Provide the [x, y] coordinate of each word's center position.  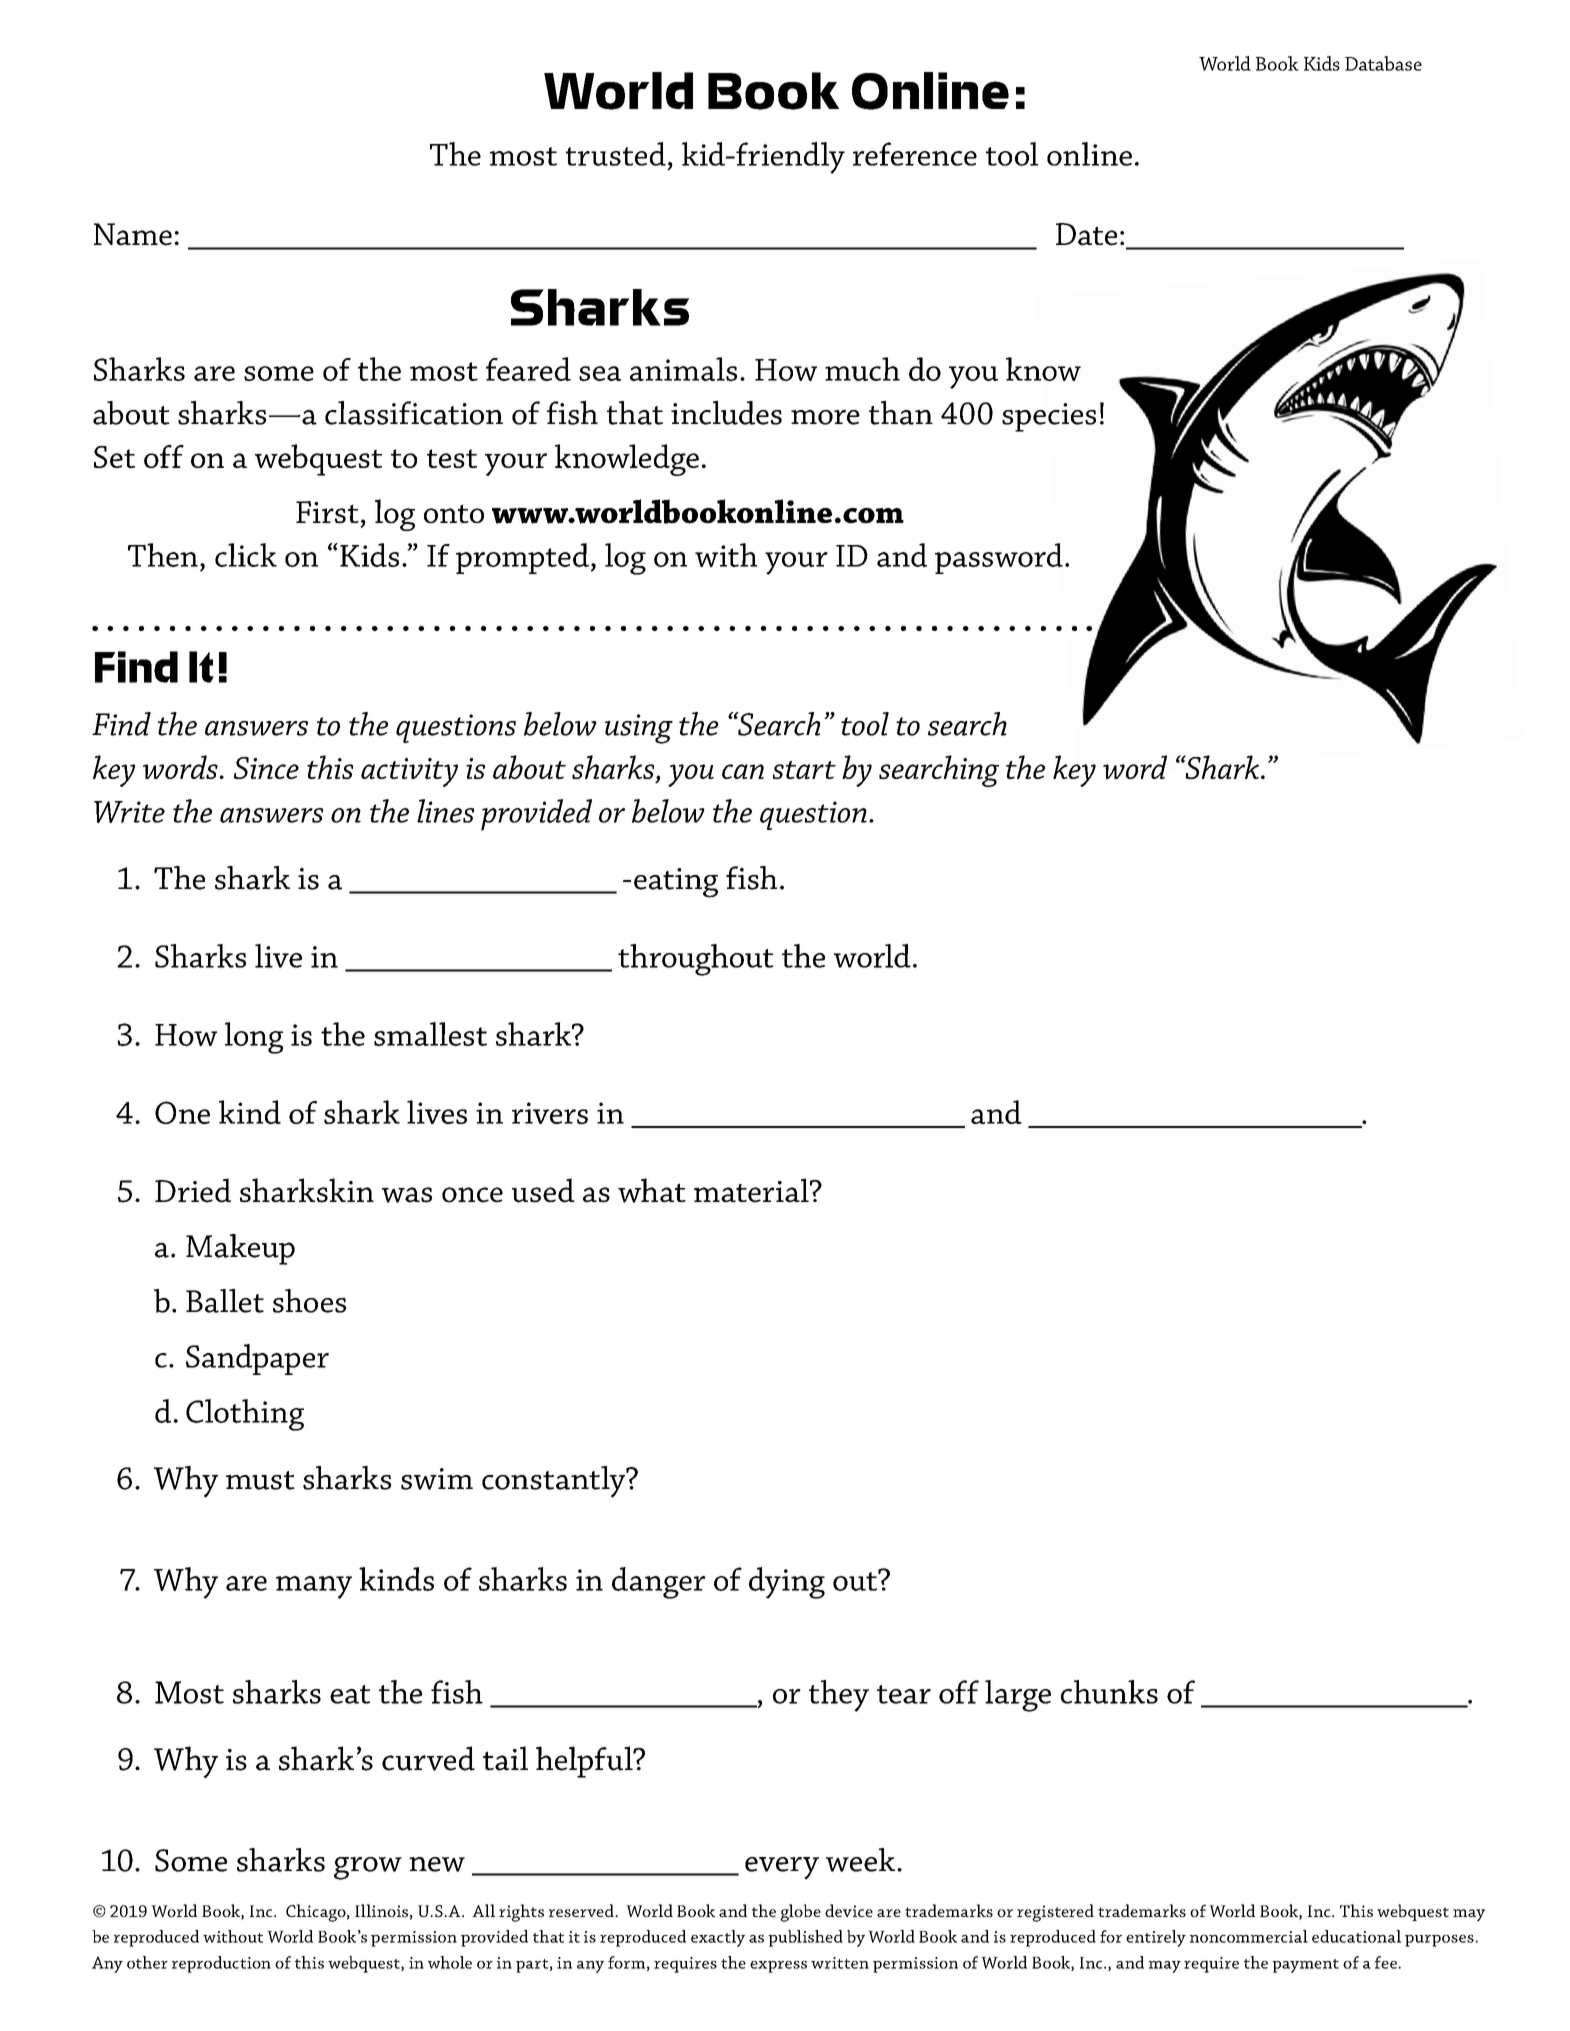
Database [1383, 63]
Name [133, 234]
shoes [309, 1301]
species [1049, 417]
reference [915, 154]
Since [266, 768]
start [804, 770]
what [652, 1190]
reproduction [221, 1964]
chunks [1109, 1692]
